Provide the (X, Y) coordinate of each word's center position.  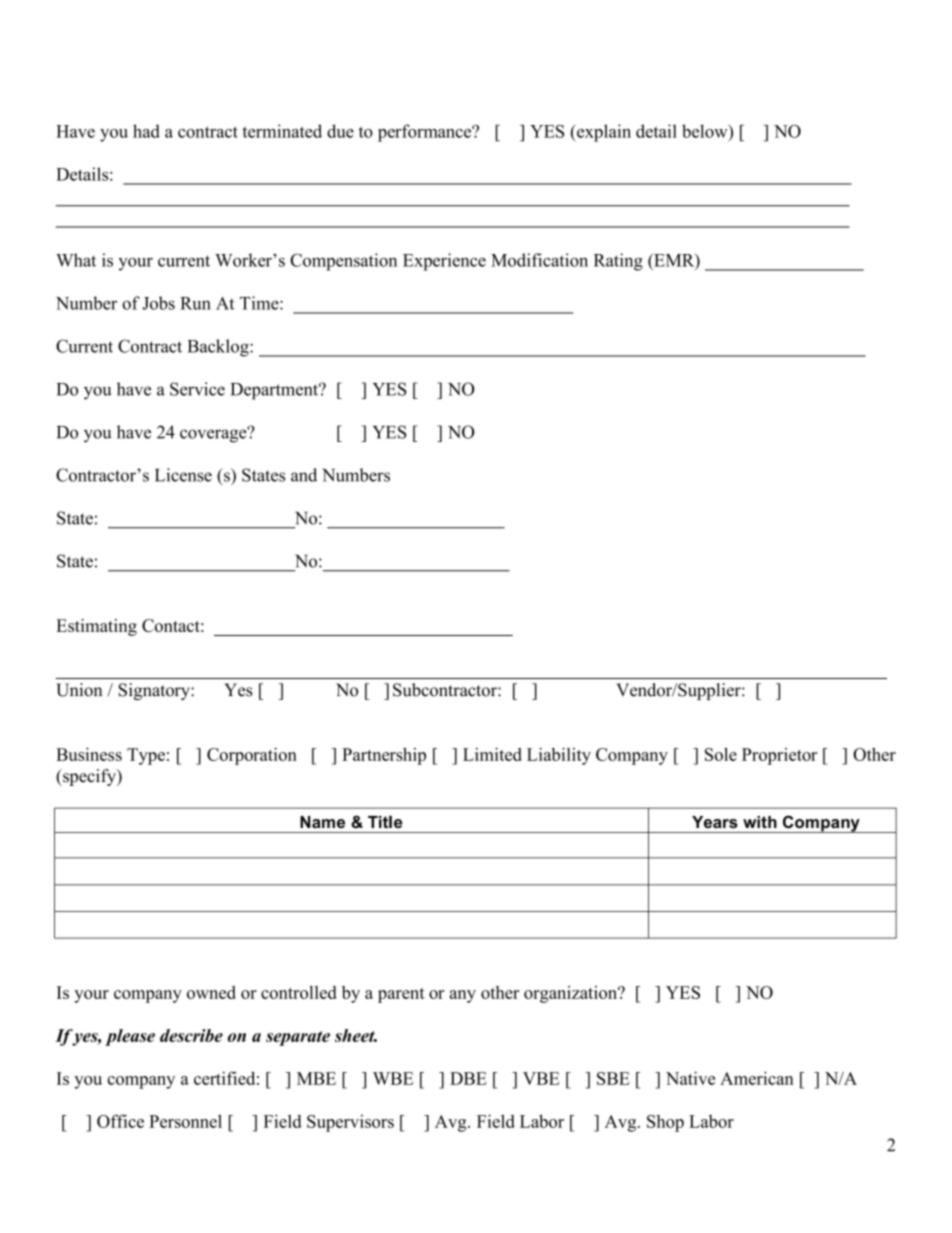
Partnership (384, 756)
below (706, 131)
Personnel (185, 1121)
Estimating (96, 627)
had (146, 131)
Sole (721, 754)
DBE (468, 1078)
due (340, 131)
